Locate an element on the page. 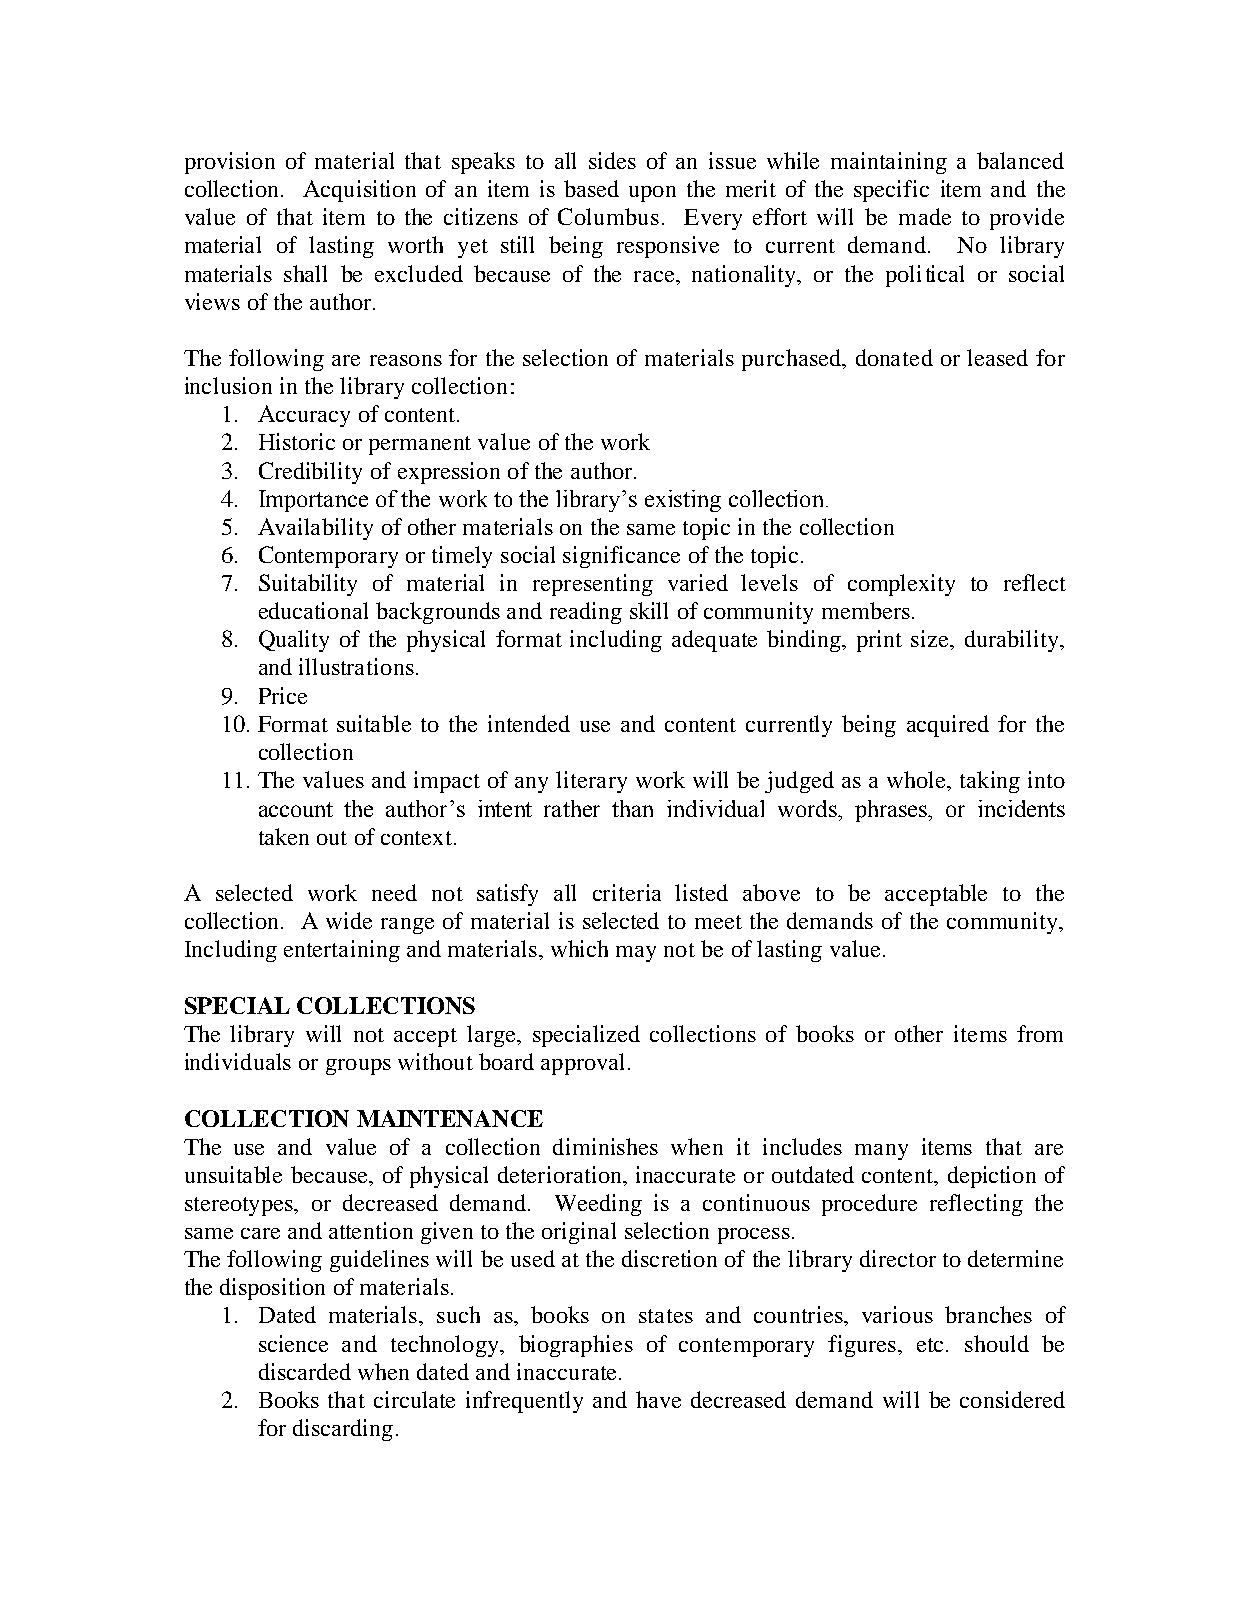 The height and width of the page is (1616, 1249). account is located at coordinates (296, 809).
